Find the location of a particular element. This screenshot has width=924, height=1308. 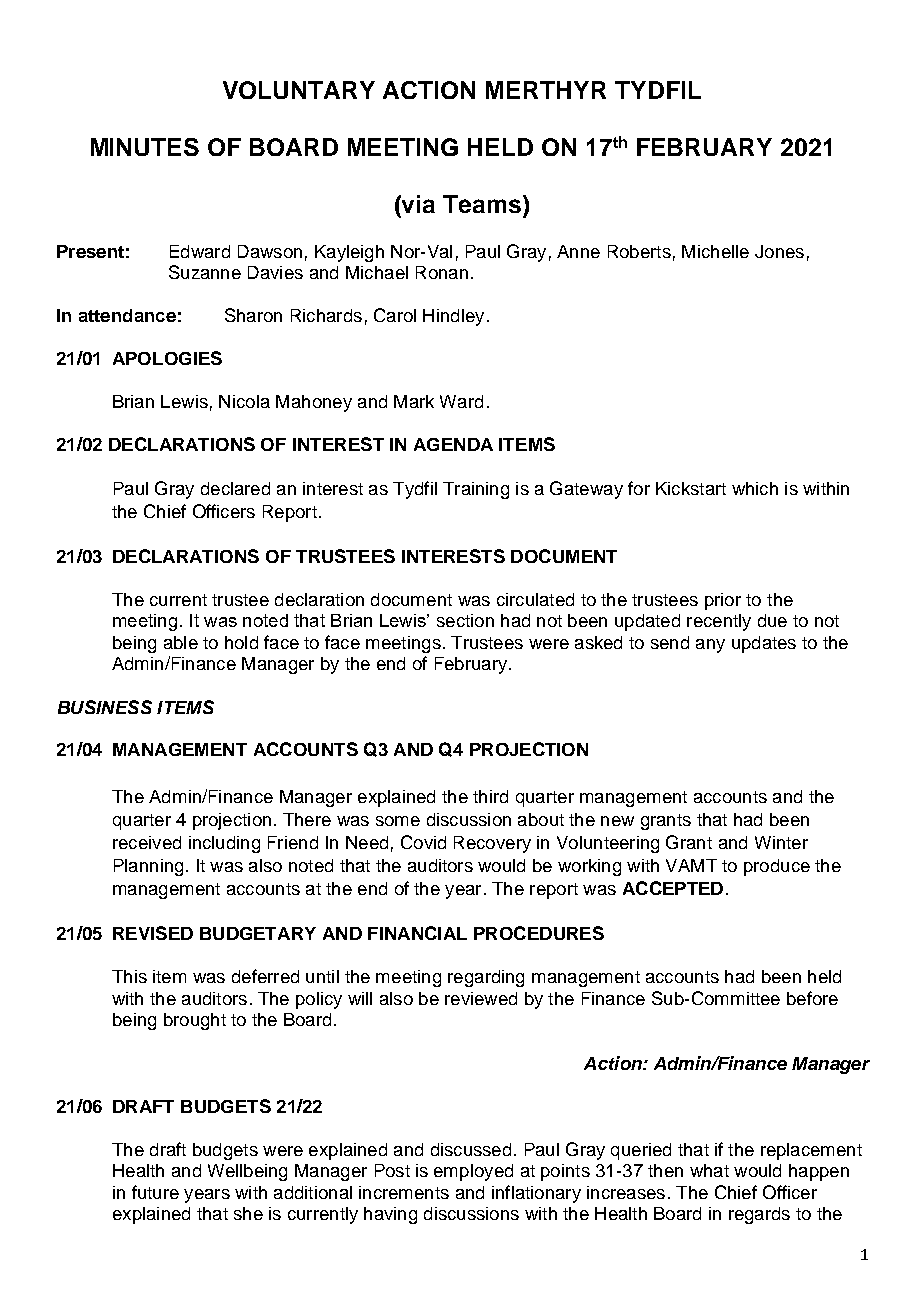

employed is located at coordinates (473, 1172).
